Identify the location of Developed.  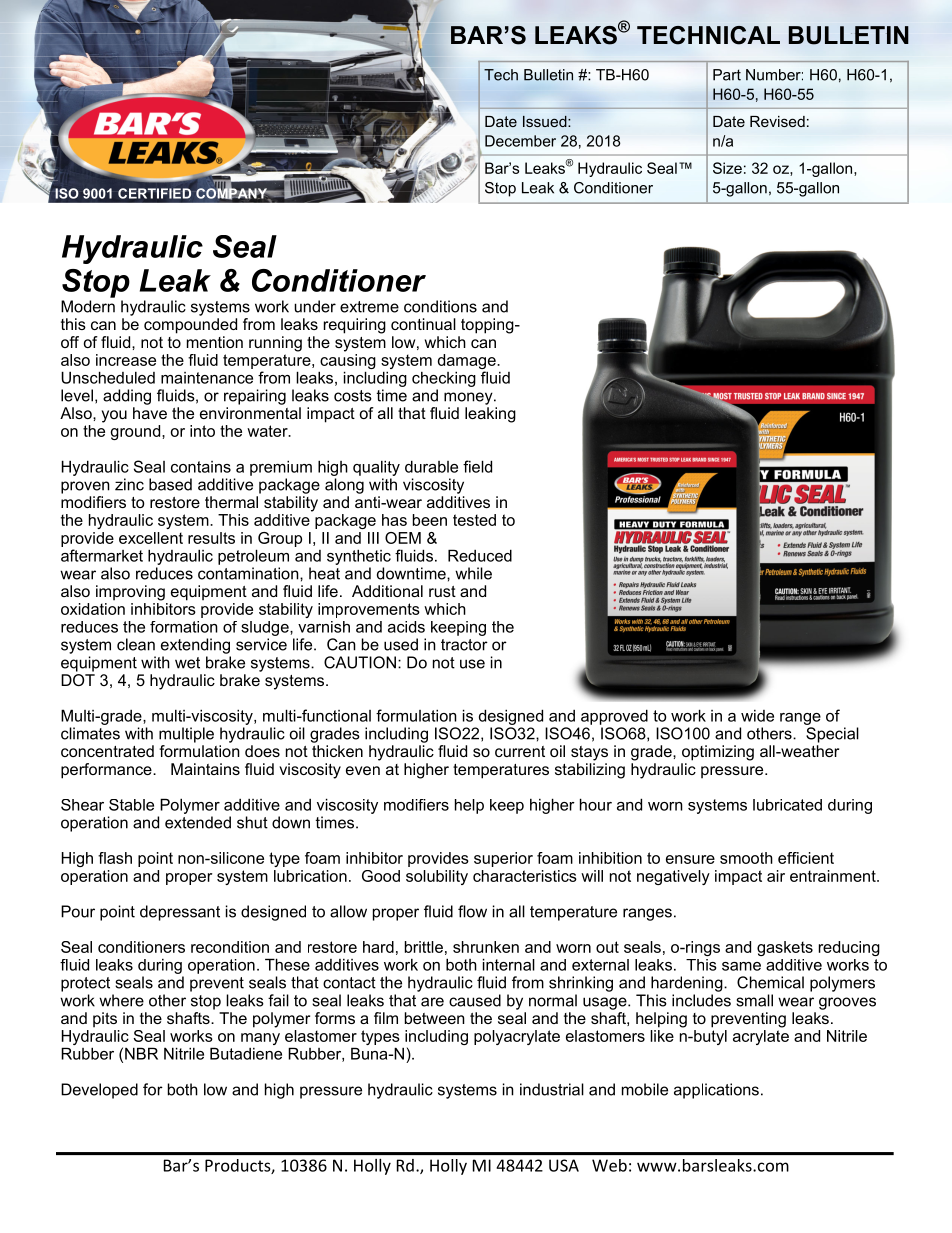
(99, 1091).
